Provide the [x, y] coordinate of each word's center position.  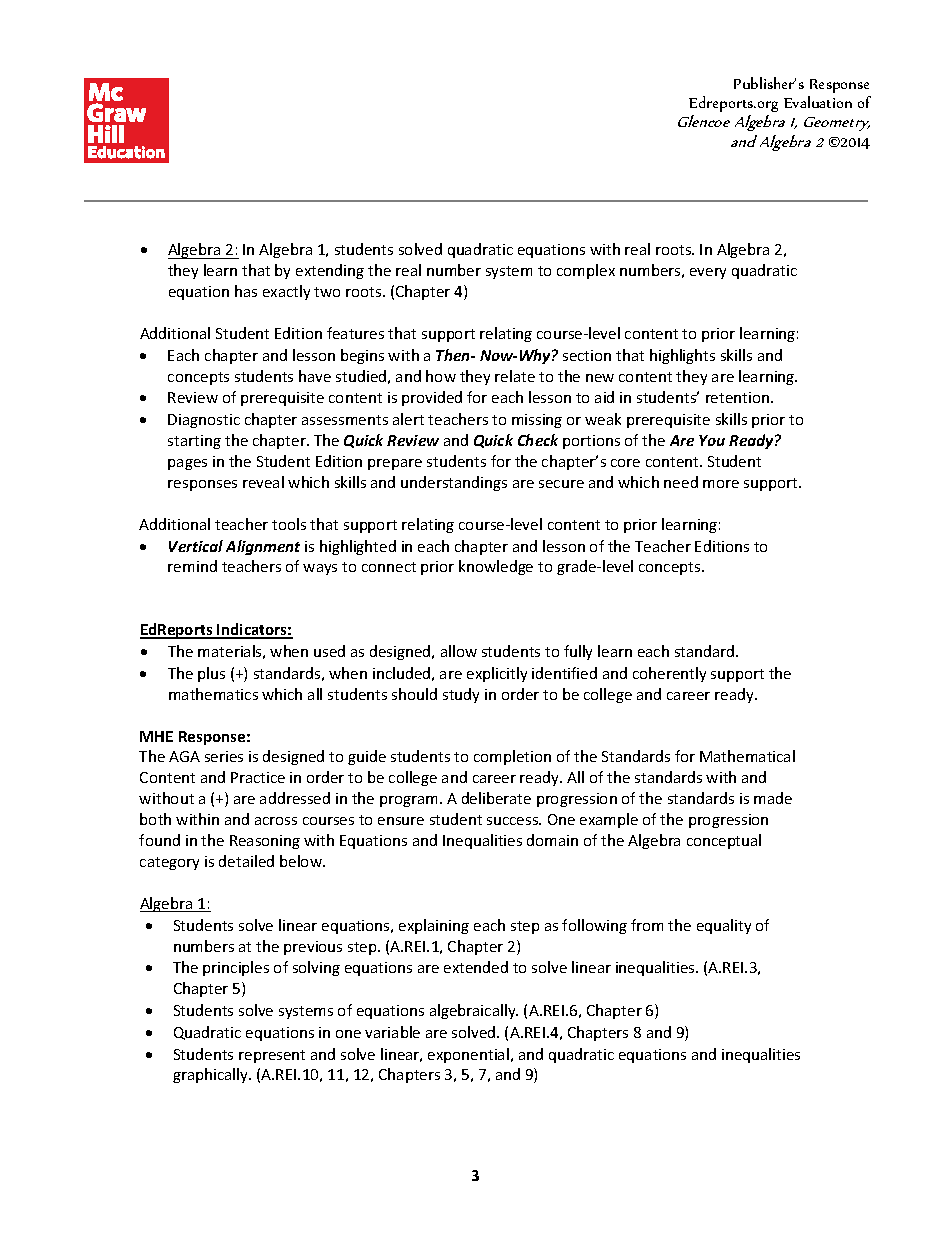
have [315, 376]
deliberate [496, 798]
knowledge [496, 567]
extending [330, 271]
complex [586, 271]
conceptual [724, 841]
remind [192, 566]
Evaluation [818, 102]
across [276, 821]
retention [739, 397]
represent [272, 1056]
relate [515, 376]
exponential [468, 1055]
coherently [669, 674]
